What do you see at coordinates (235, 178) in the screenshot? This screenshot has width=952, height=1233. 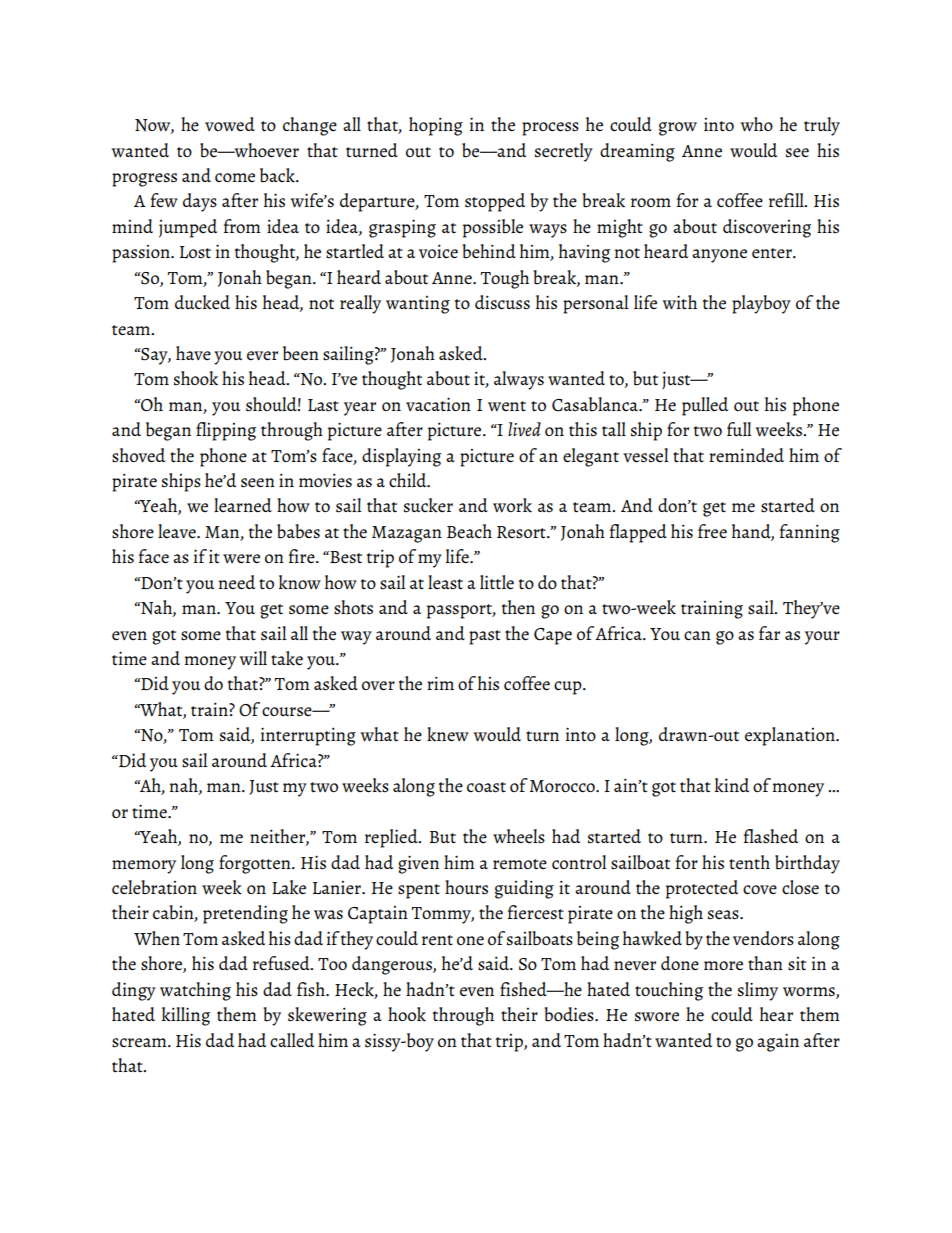 I see `come` at bounding box center [235, 178].
